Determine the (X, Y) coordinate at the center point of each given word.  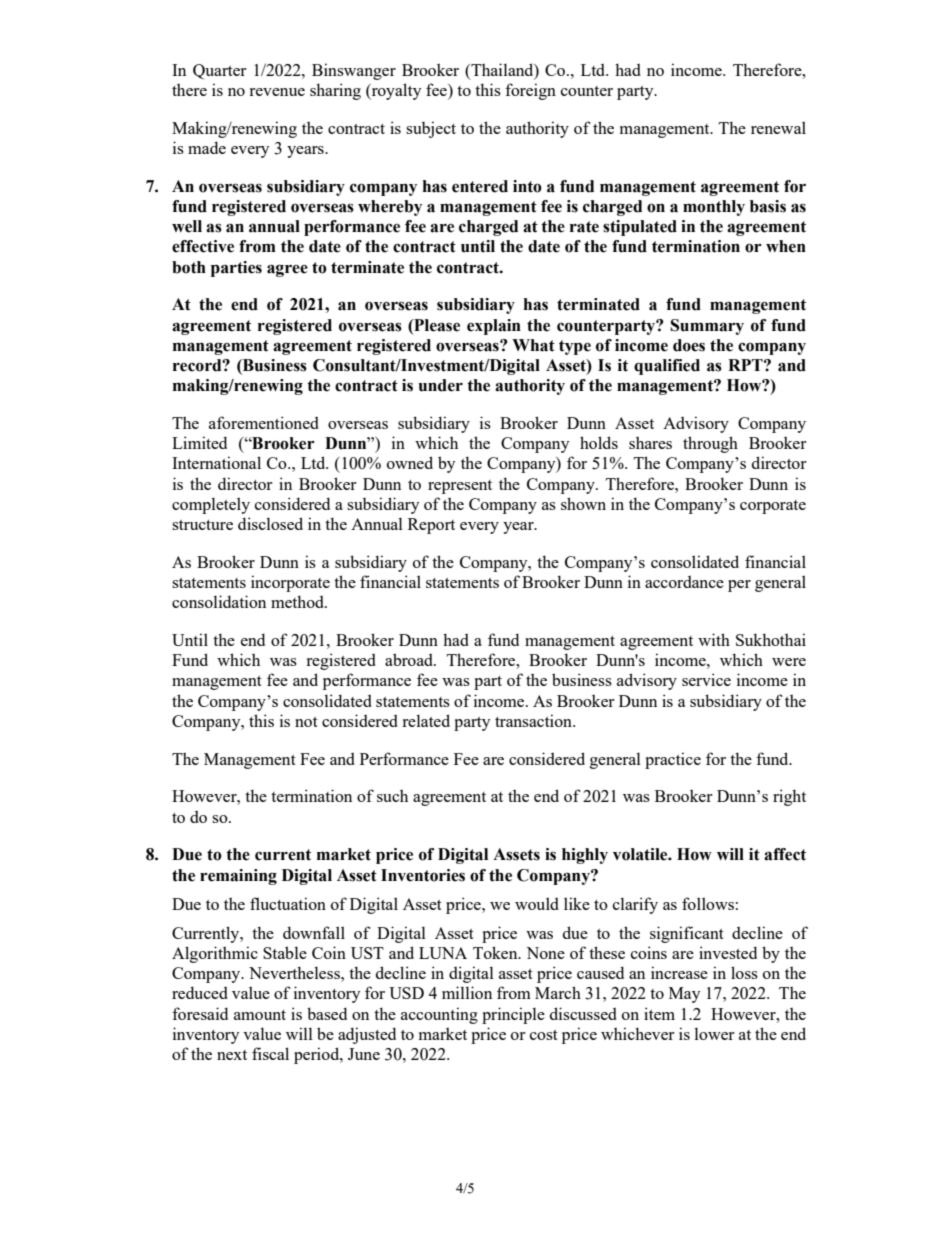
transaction (534, 720)
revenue (277, 92)
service (706, 679)
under (440, 385)
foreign (530, 91)
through (710, 444)
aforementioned (264, 422)
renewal (778, 127)
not (306, 722)
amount (260, 1015)
